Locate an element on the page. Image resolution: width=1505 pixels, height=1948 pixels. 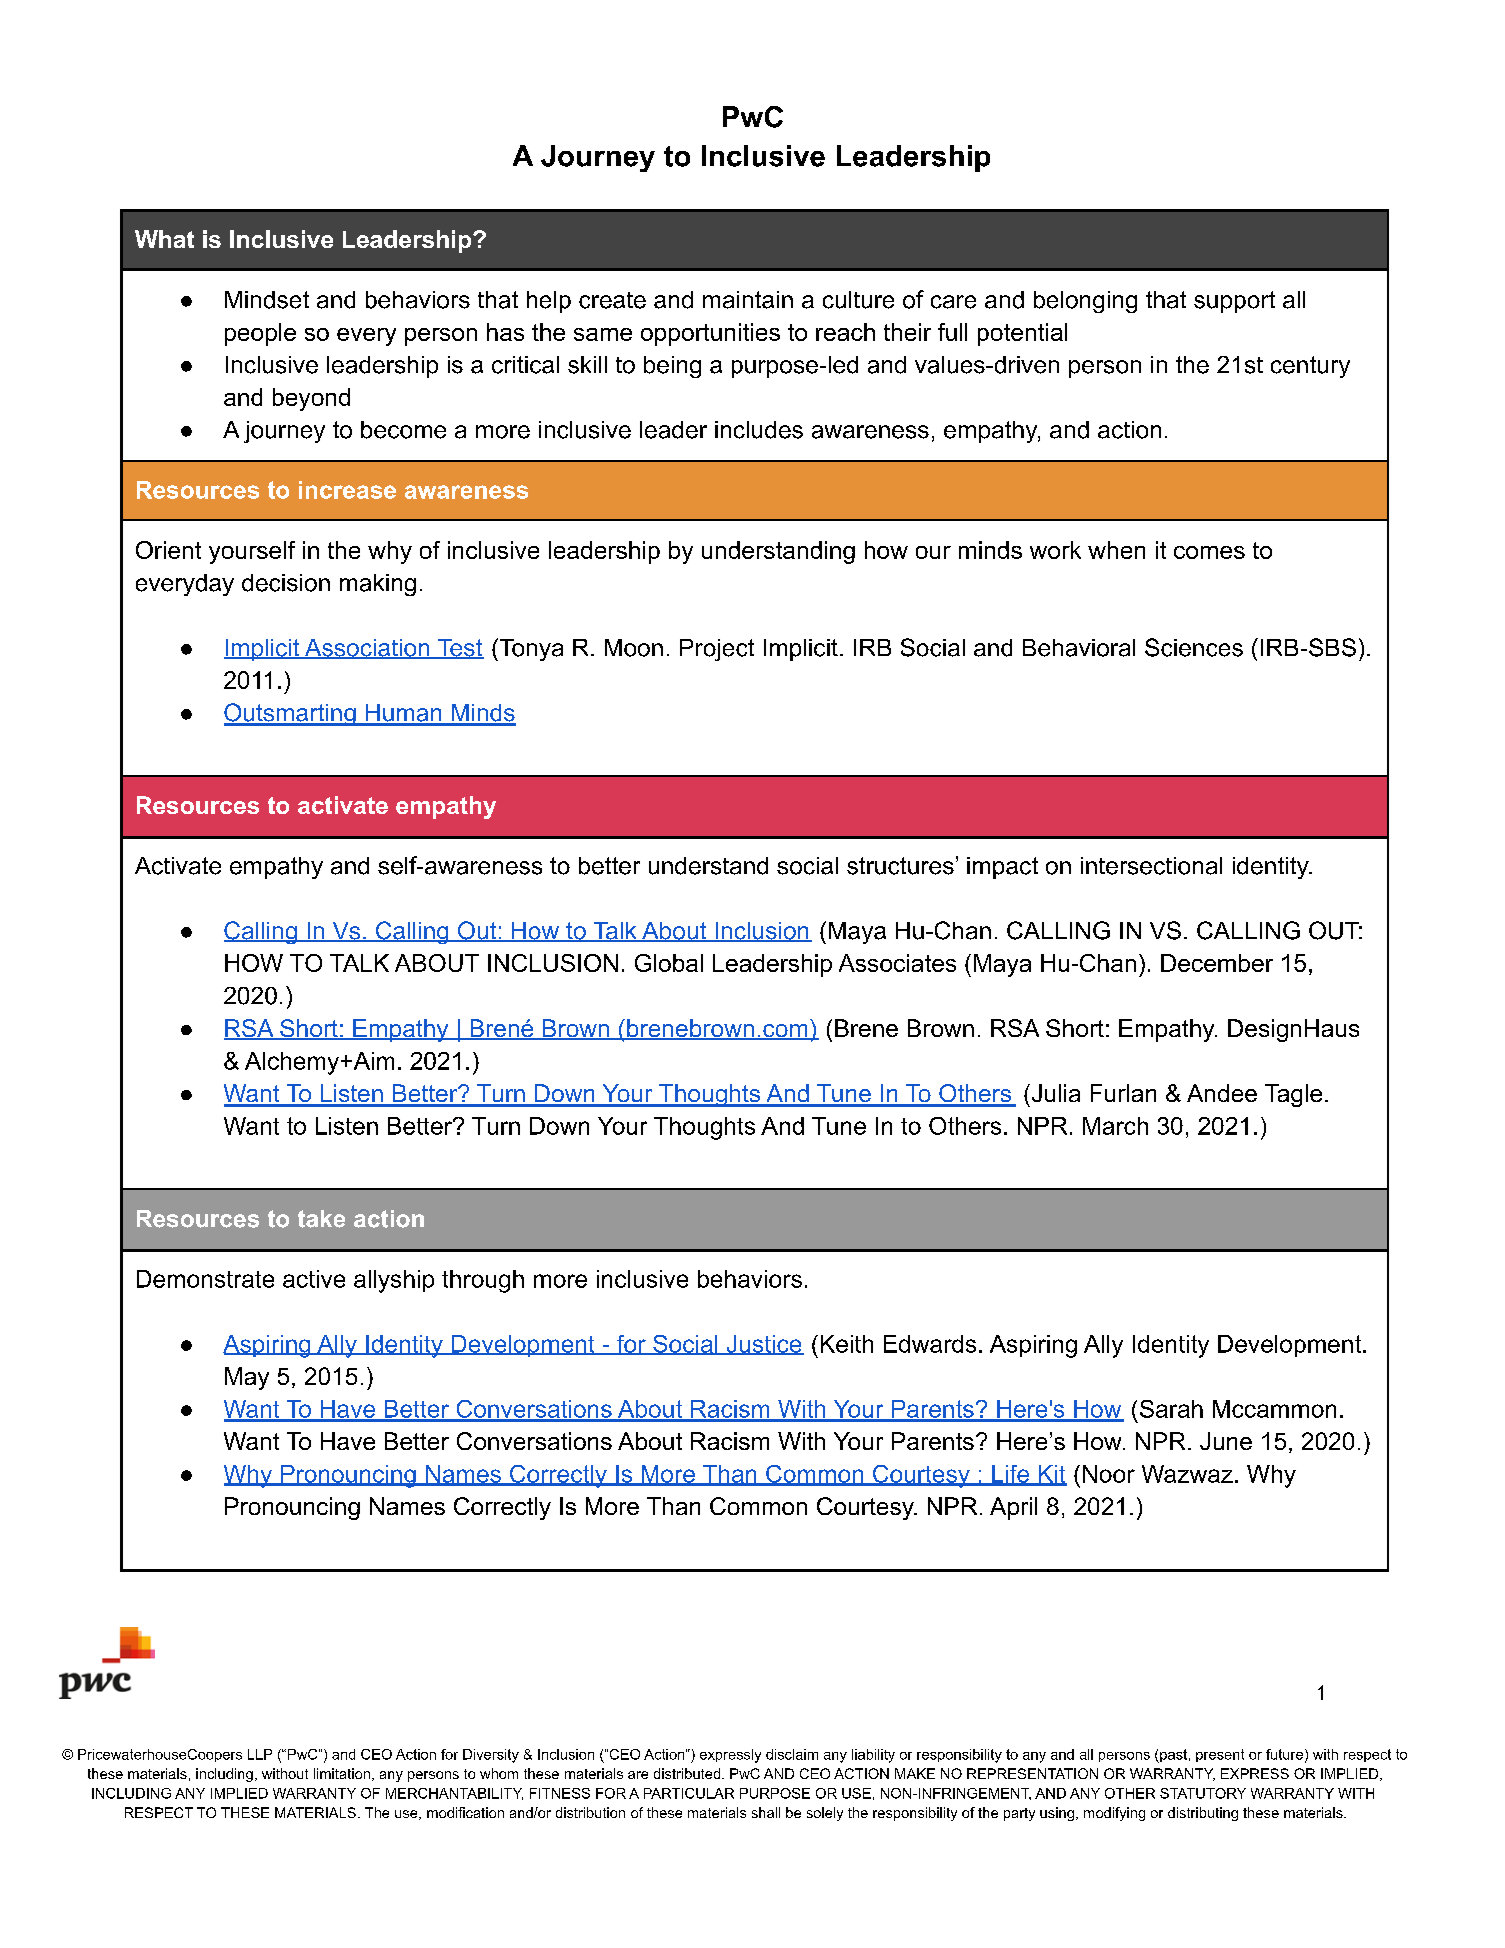
limitation is located at coordinates (342, 1773).
